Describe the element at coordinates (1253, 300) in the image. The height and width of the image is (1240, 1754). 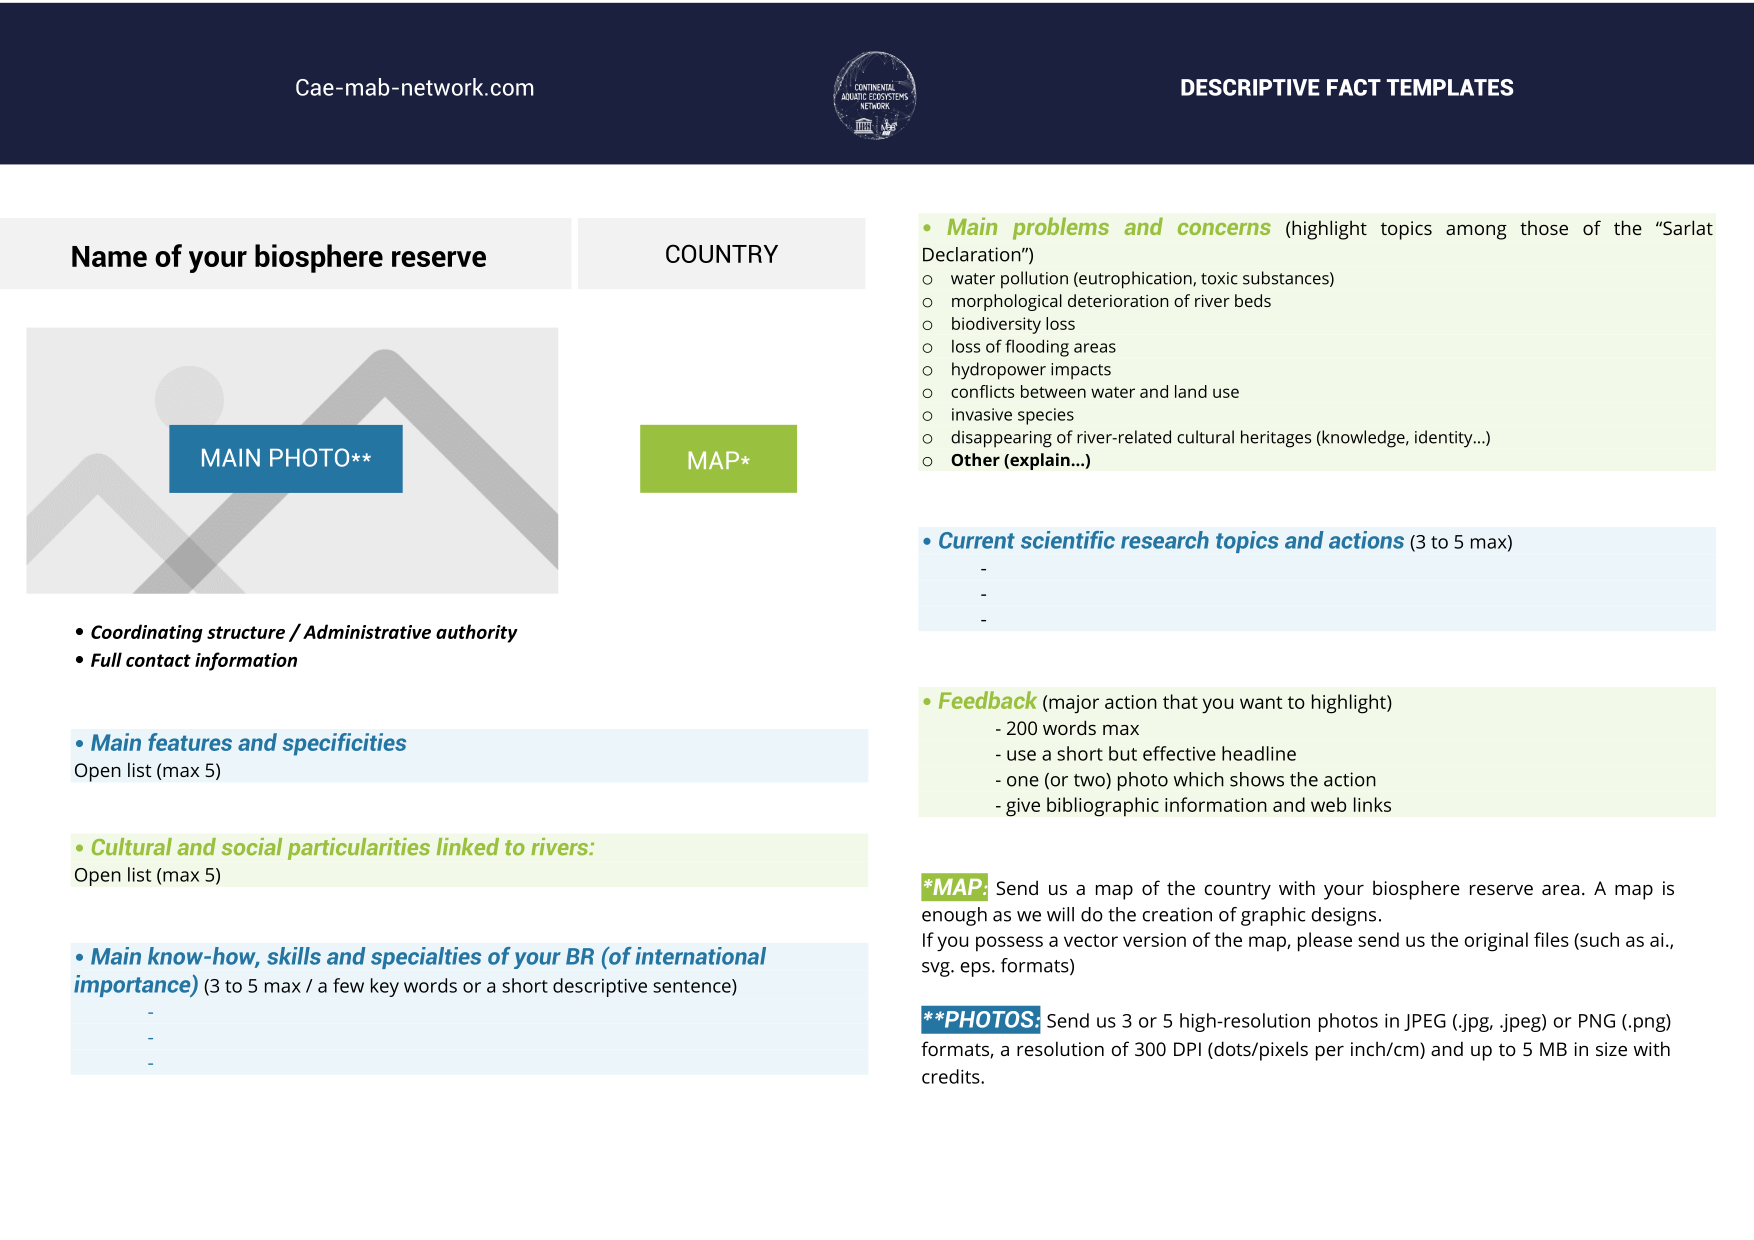
I see `beds` at that location.
